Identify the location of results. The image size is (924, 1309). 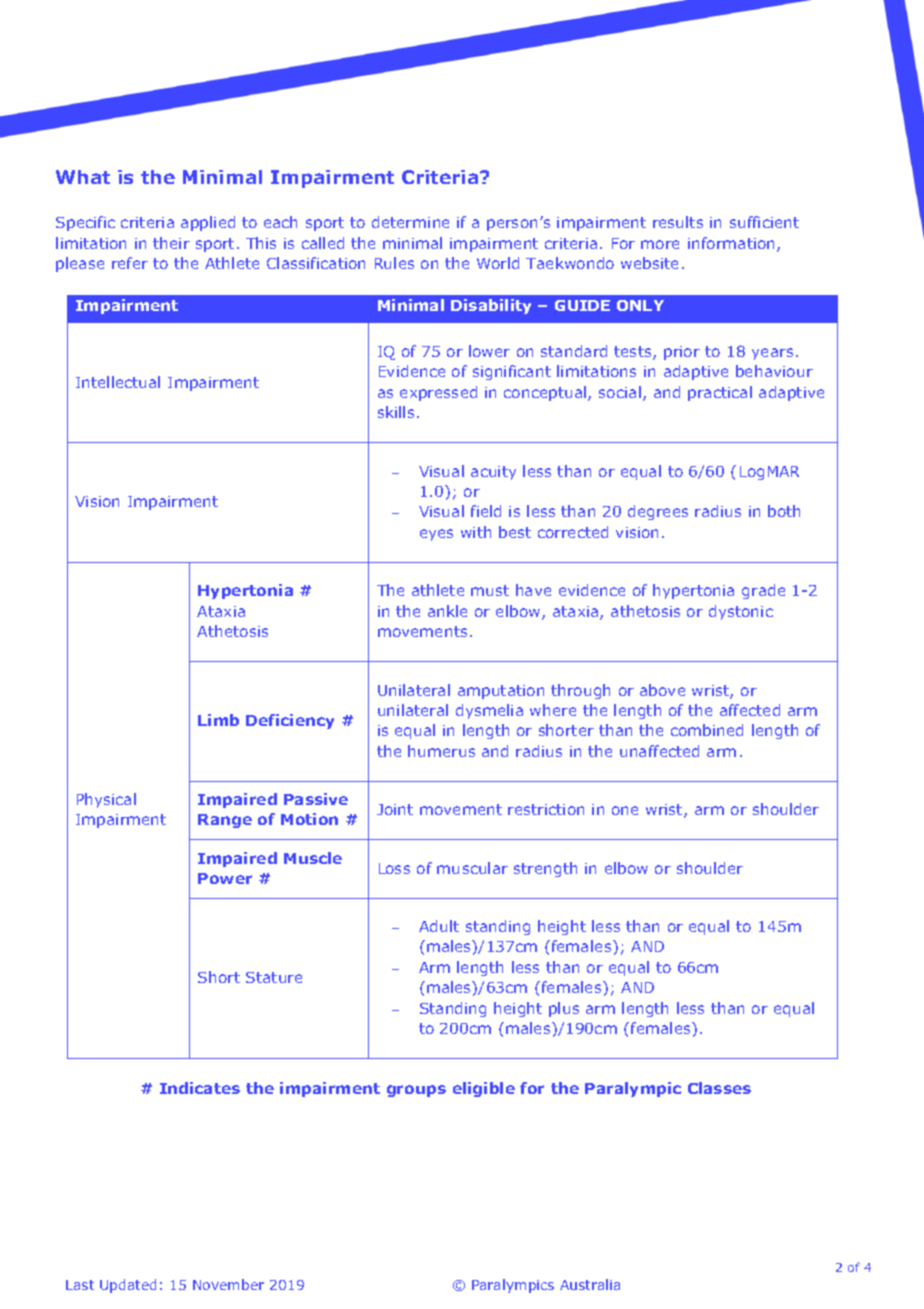
(678, 222).
